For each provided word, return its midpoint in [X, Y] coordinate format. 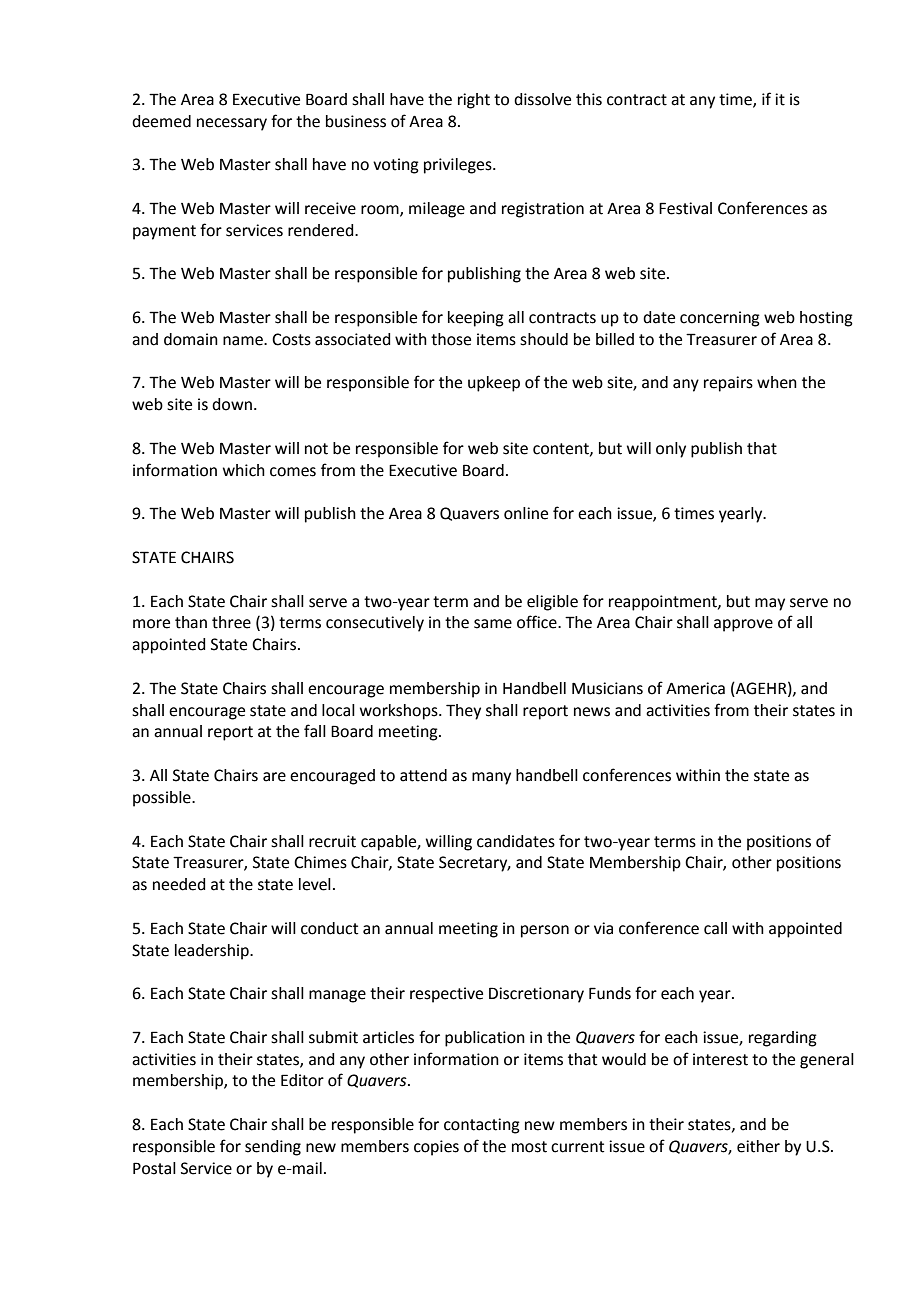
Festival [685, 208]
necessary [232, 124]
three [231, 622]
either [758, 1146]
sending [273, 1148]
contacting [482, 1126]
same [493, 624]
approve [743, 625]
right [474, 101]
